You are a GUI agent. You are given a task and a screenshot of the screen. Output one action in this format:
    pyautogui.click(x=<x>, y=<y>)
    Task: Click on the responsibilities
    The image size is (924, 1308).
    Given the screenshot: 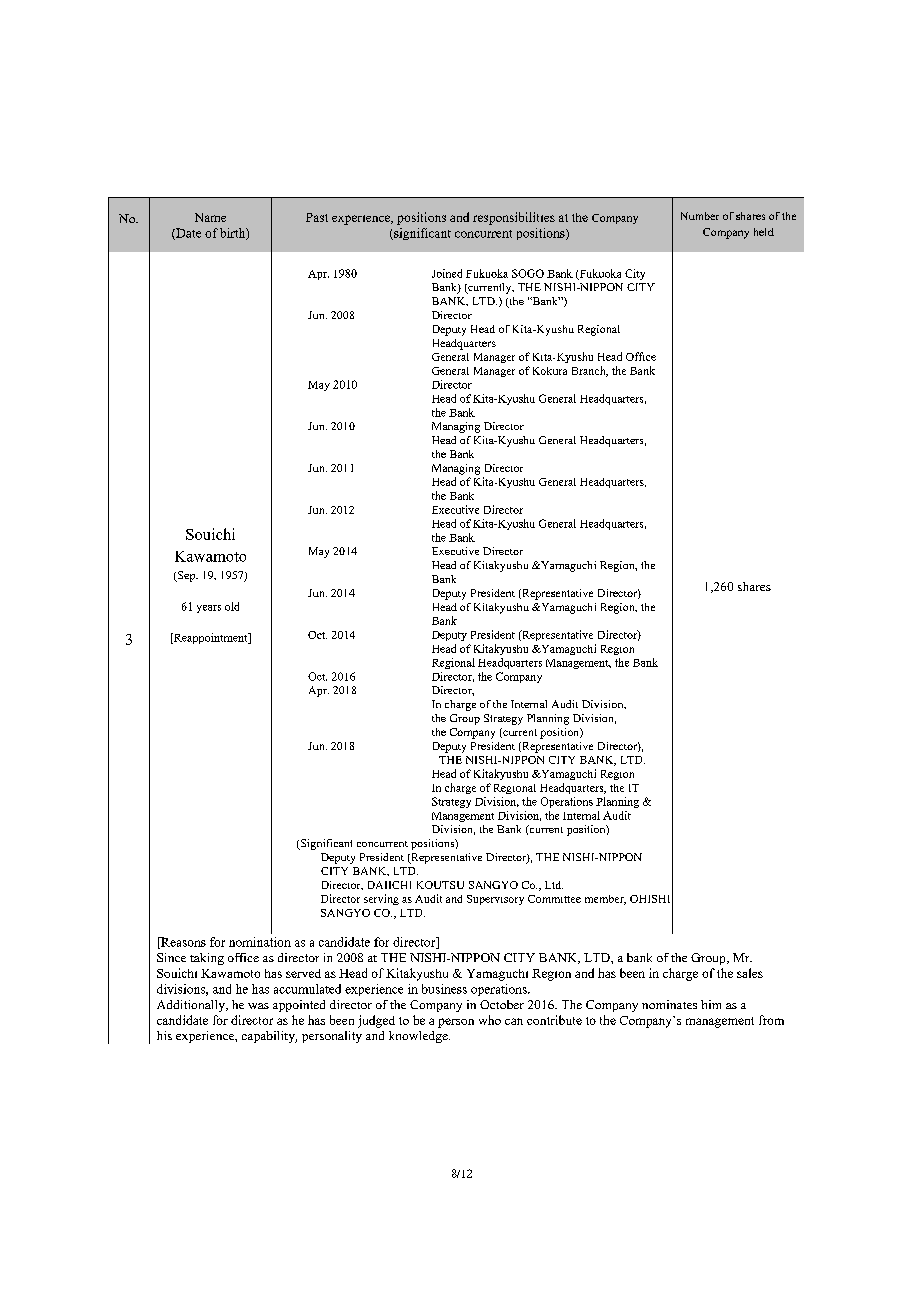 What is the action you would take?
    pyautogui.click(x=514, y=218)
